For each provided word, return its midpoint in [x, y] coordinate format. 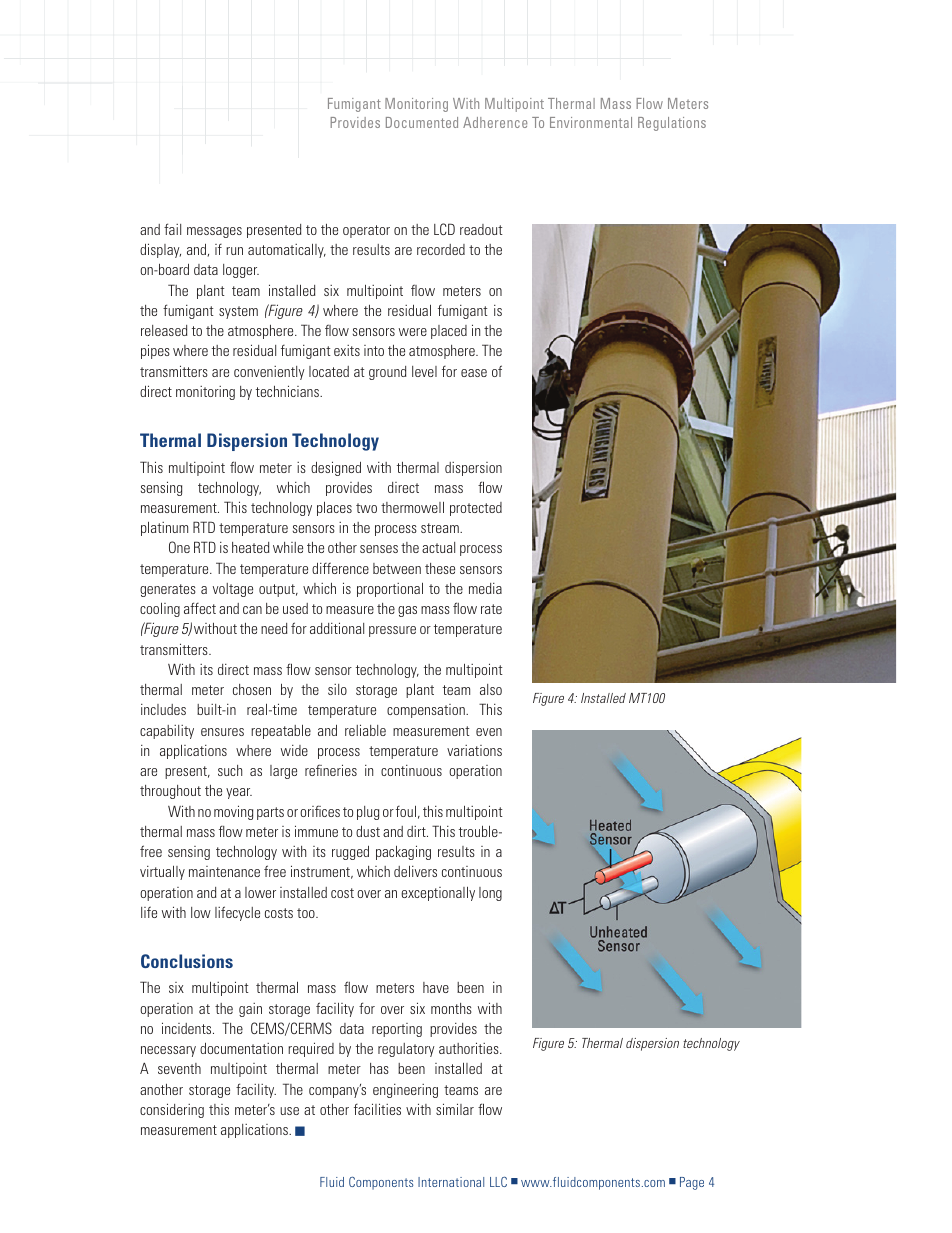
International [451, 1182]
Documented [422, 122]
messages [214, 232]
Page [692, 1183]
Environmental [591, 122]
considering [172, 1110]
